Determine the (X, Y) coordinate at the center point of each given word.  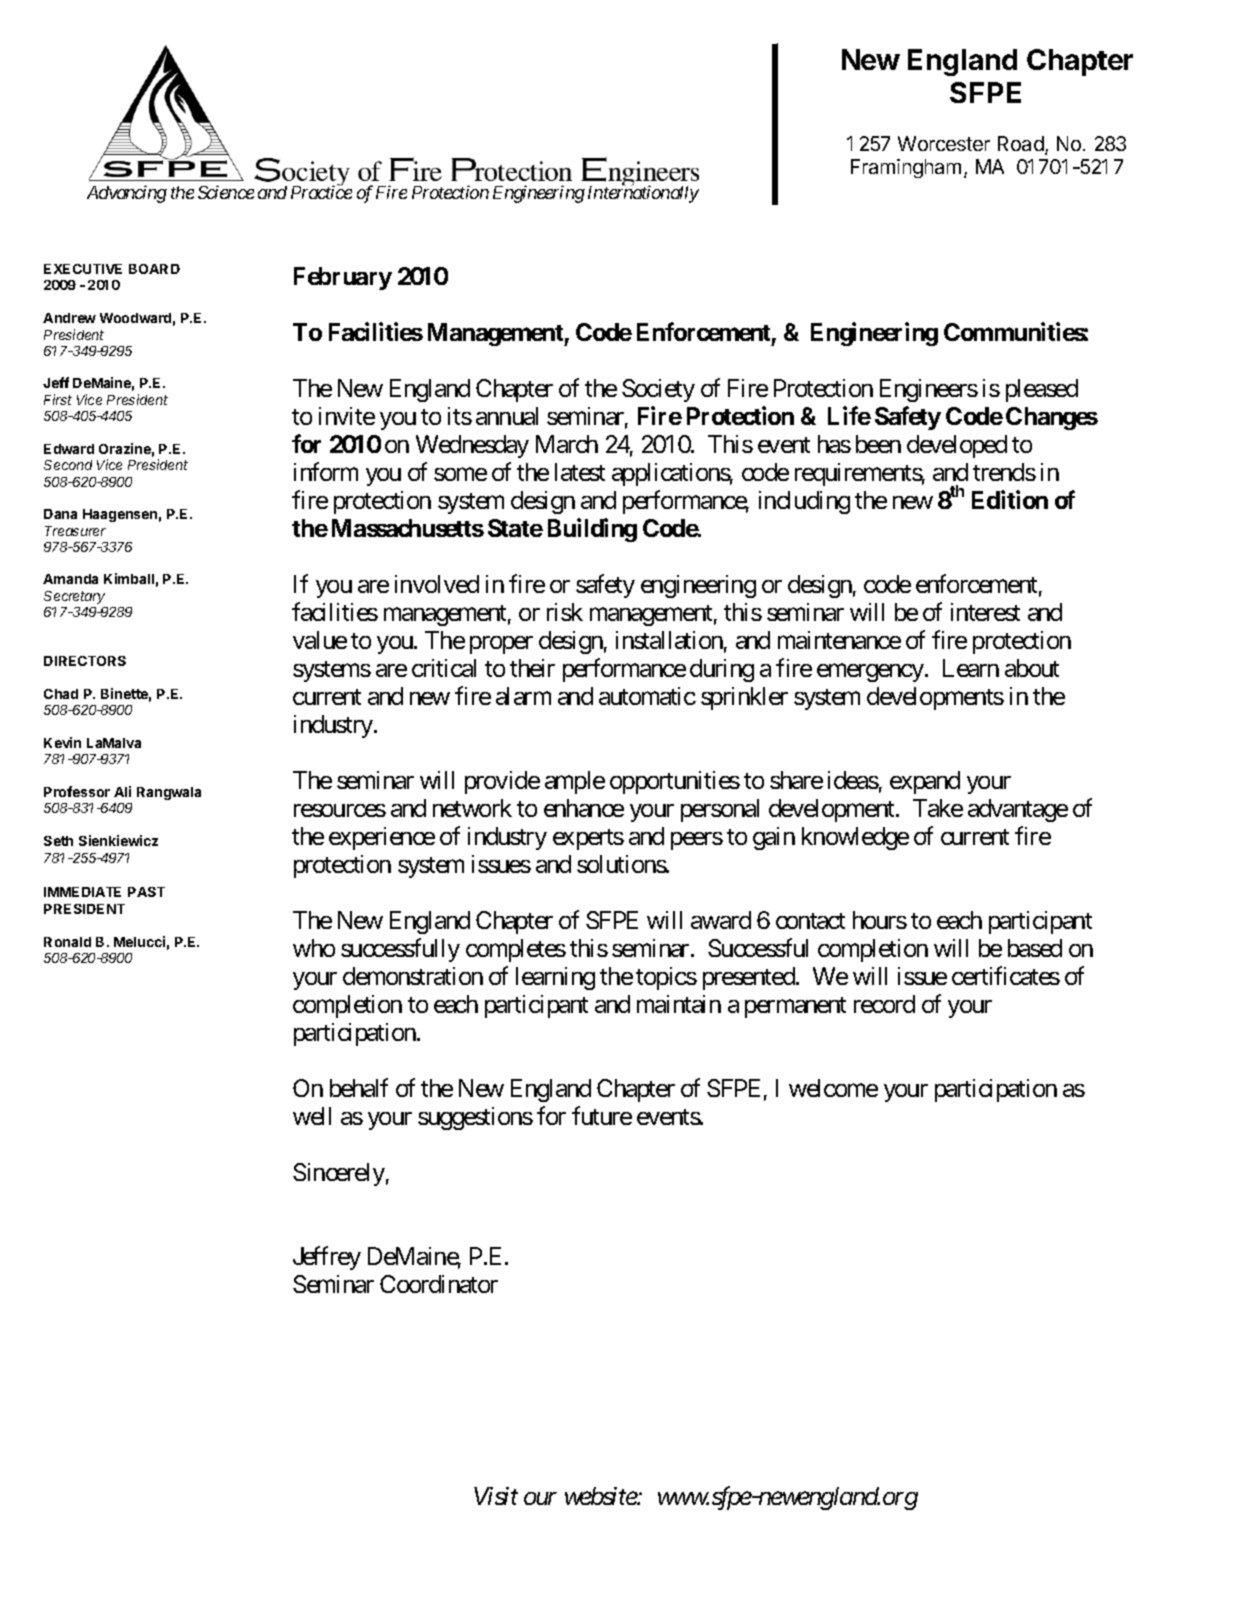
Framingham (906, 168)
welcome (833, 1088)
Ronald (67, 942)
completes (516, 950)
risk (565, 612)
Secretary (74, 597)
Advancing (127, 194)
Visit (496, 1496)
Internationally (643, 194)
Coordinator (439, 1284)
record (884, 1004)
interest (985, 612)
